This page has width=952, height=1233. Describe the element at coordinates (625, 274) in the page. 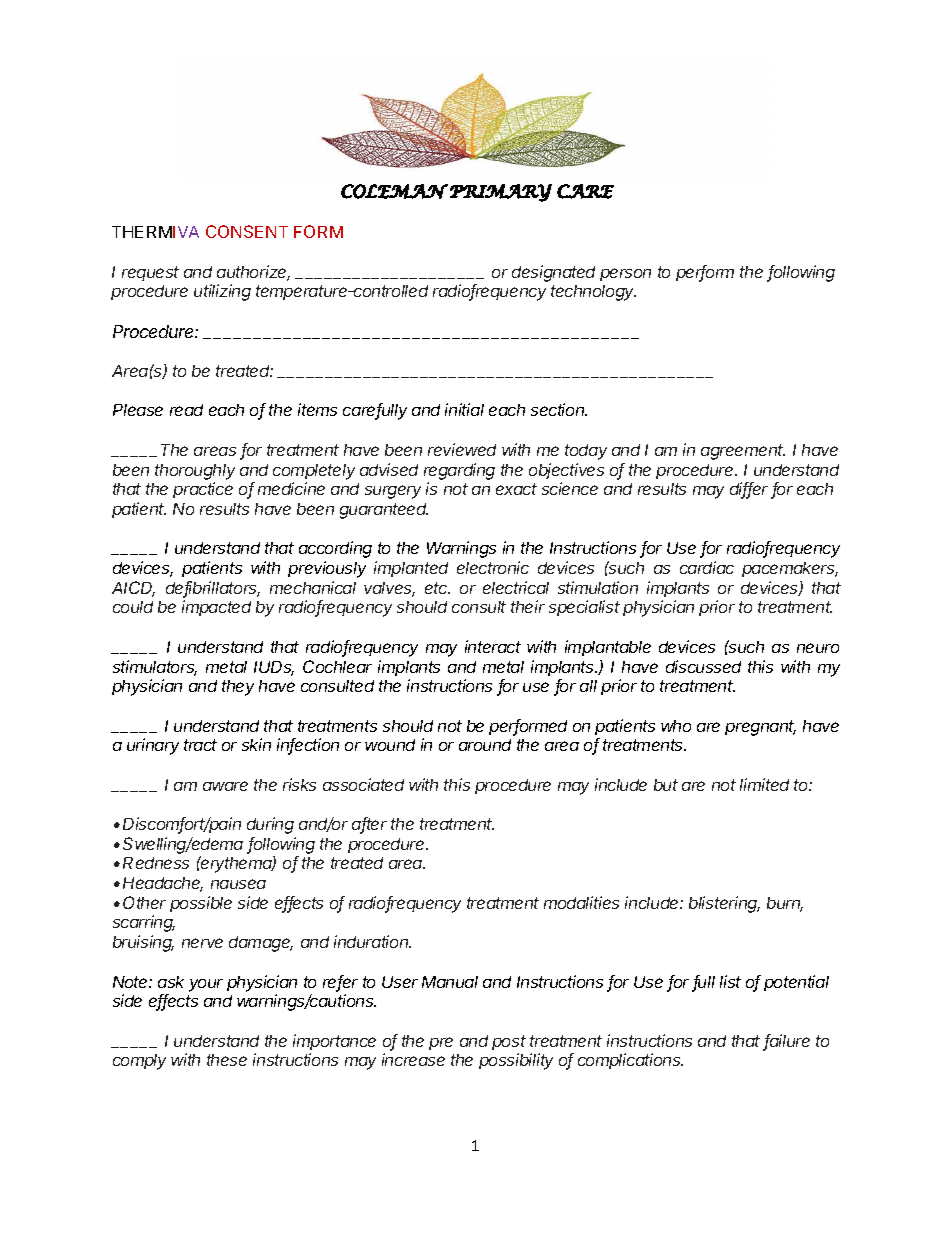

I see `person` at that location.
